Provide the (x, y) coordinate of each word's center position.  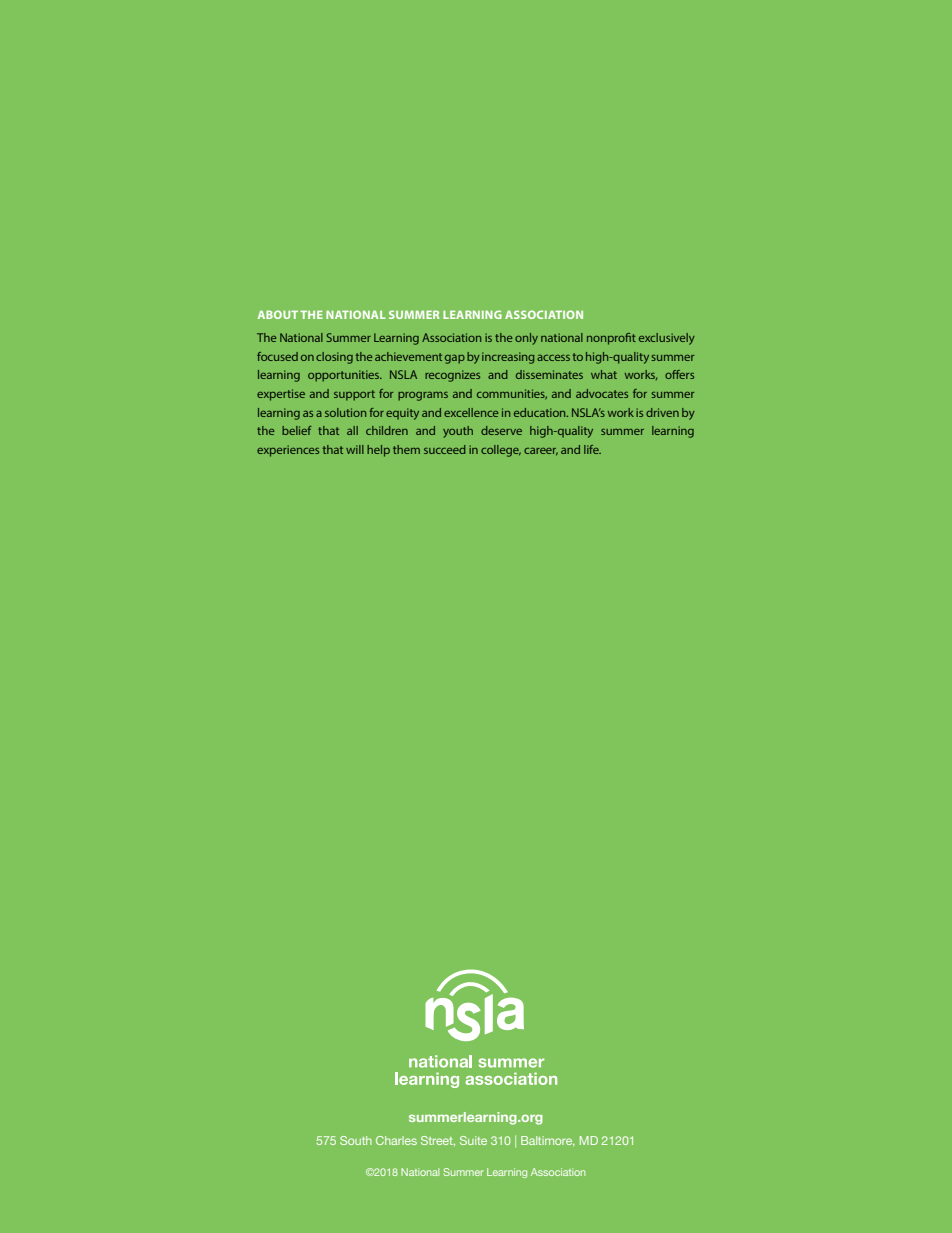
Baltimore (548, 1140)
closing (334, 358)
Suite (473, 1140)
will (355, 449)
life (592, 449)
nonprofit (611, 339)
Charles (396, 1140)
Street (438, 1141)
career (541, 452)
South (356, 1140)
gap (455, 359)
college (501, 451)
